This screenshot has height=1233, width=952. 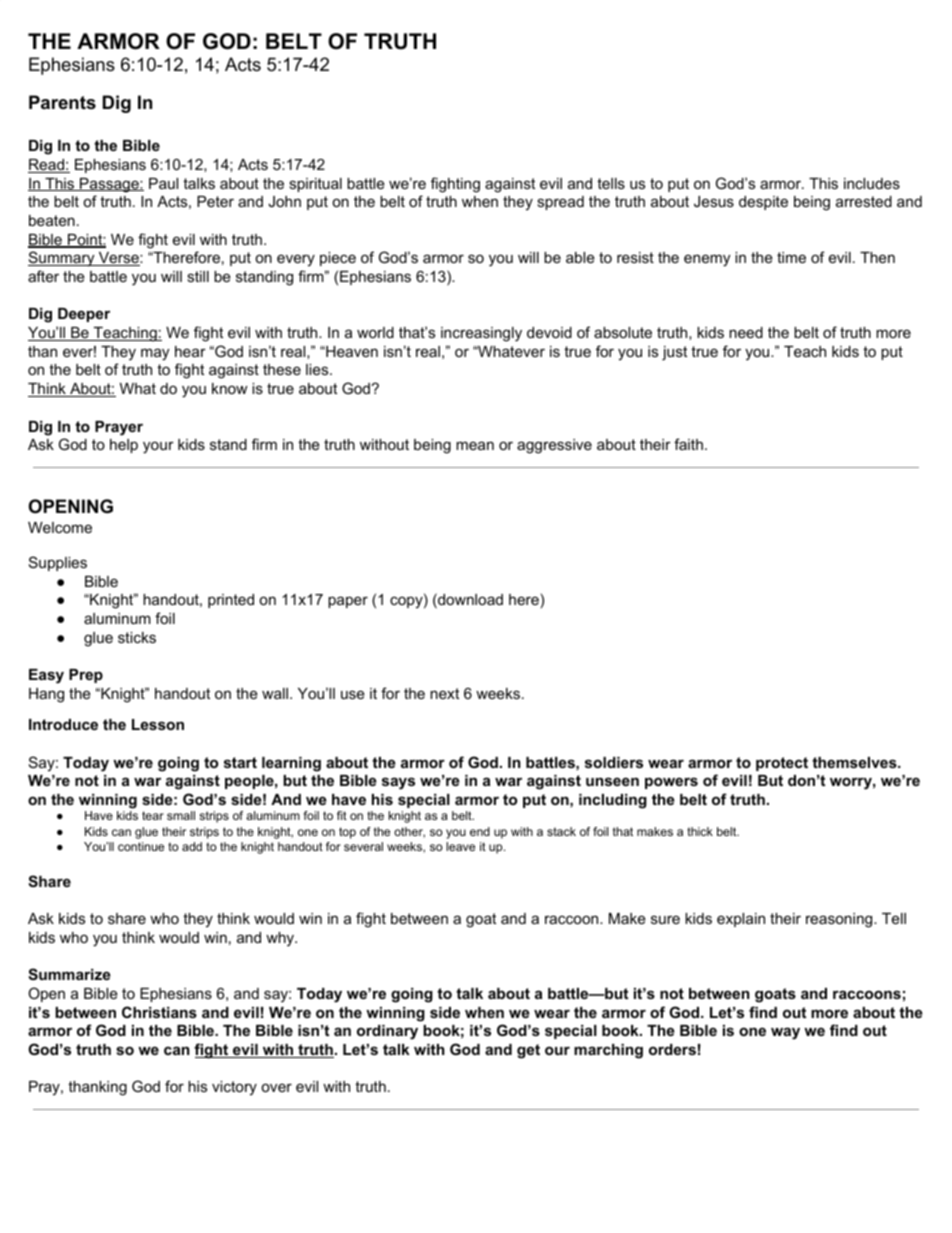 I want to click on thick, so click(x=700, y=831).
